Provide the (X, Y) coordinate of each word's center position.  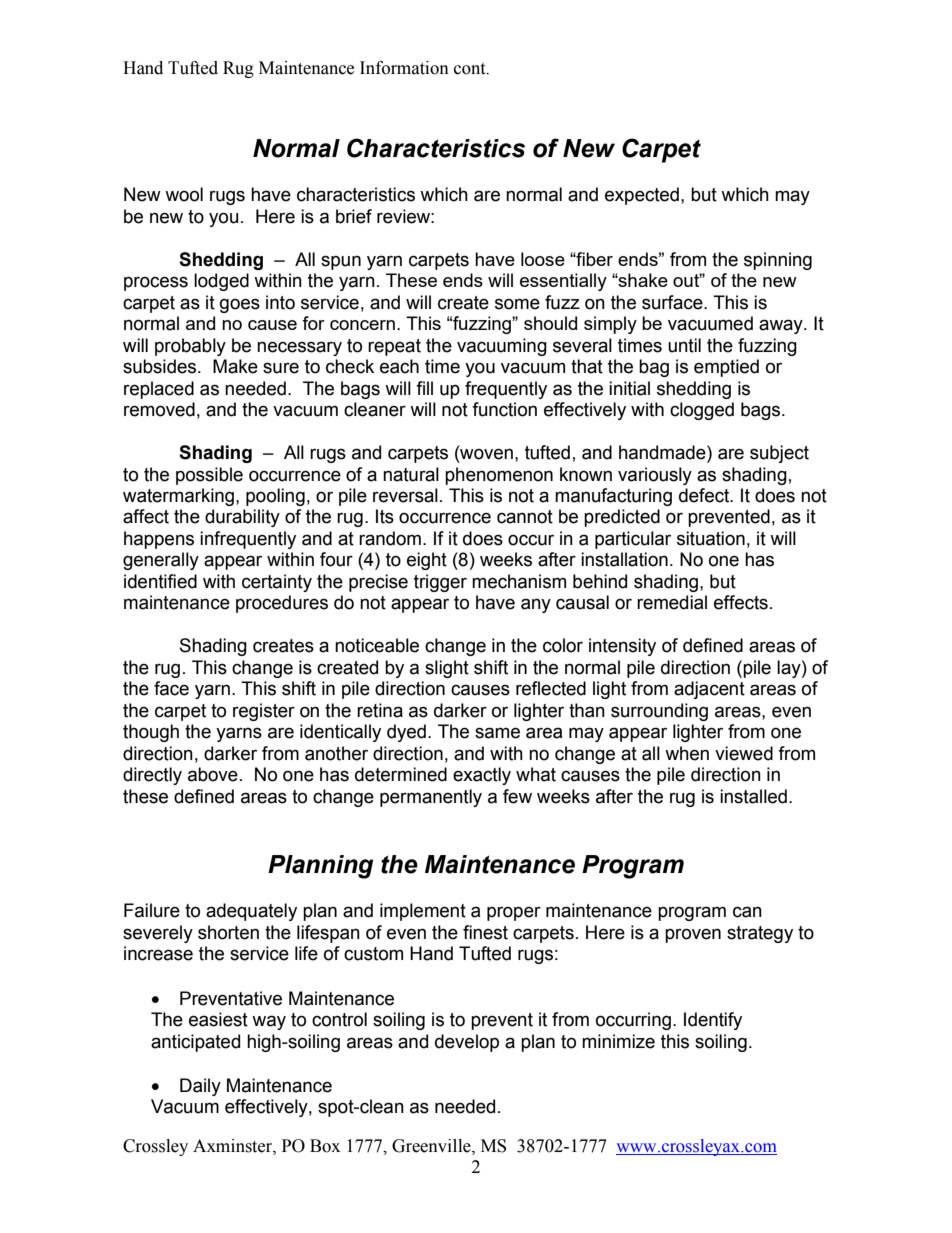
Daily (200, 1087)
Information (404, 68)
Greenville (432, 1146)
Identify (713, 1021)
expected (642, 196)
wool (184, 194)
